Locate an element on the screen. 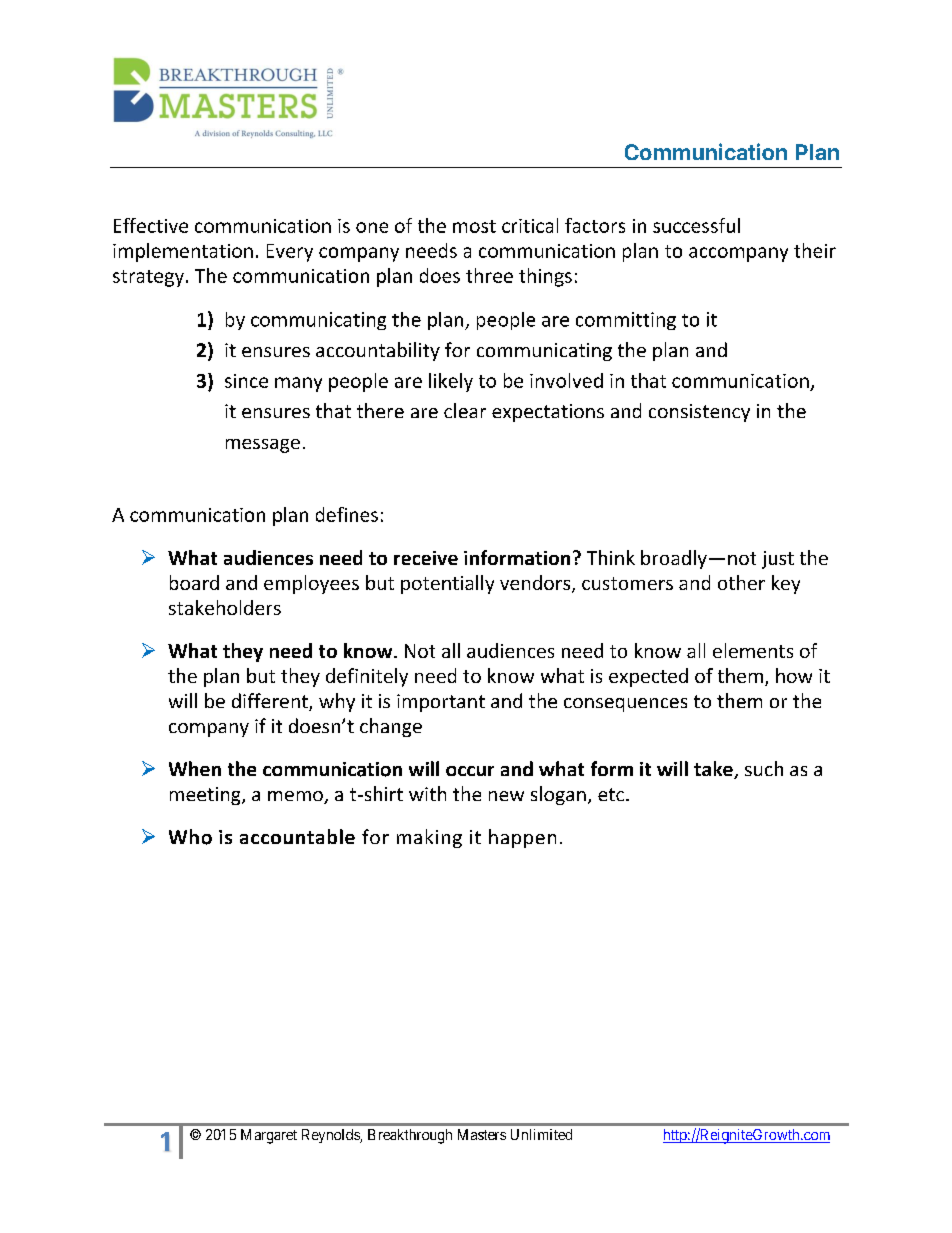 The height and width of the screenshot is (1233, 952). important is located at coordinates (441, 703).
